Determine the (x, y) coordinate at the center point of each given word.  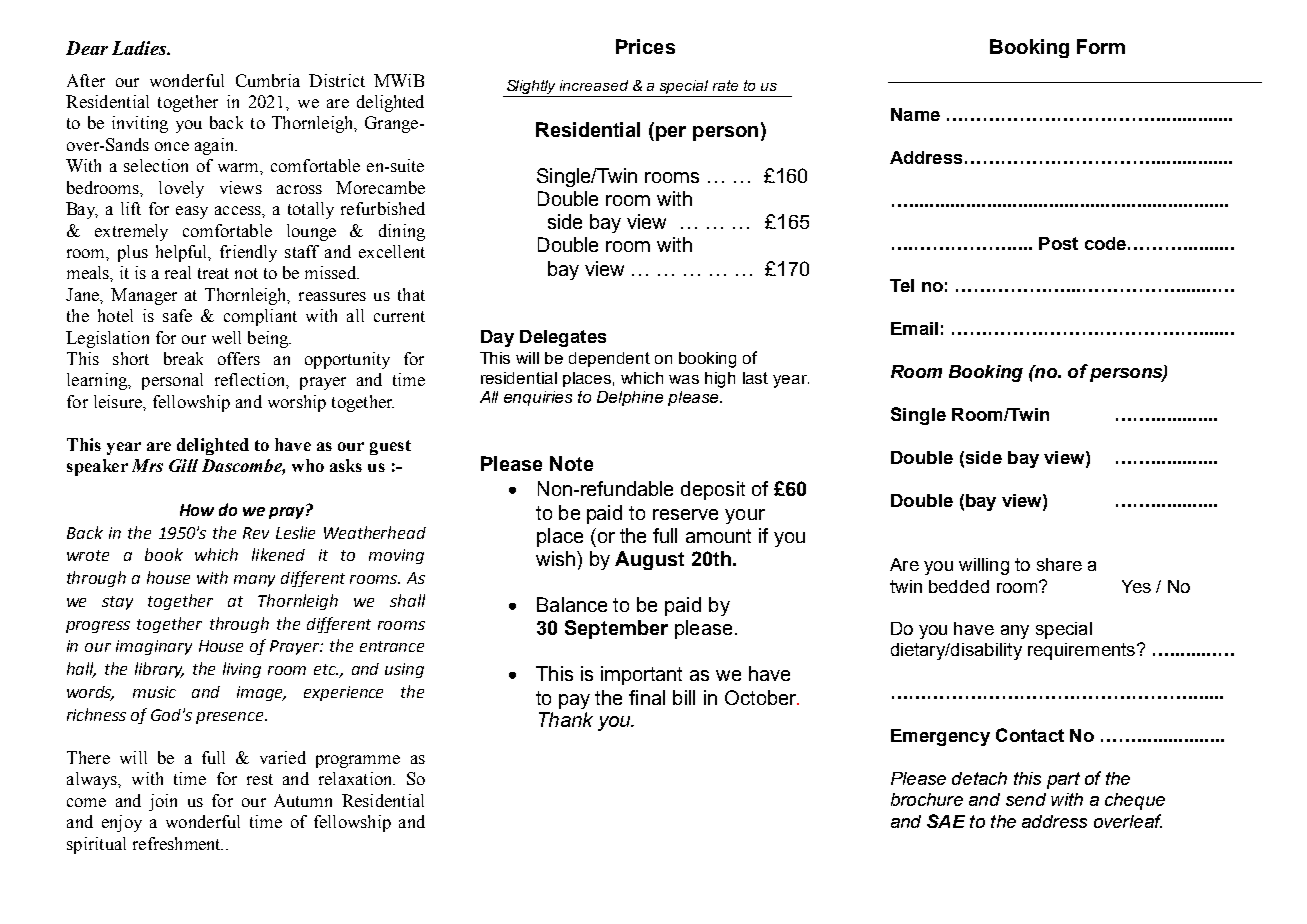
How (197, 510)
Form (1101, 46)
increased (594, 85)
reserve (685, 514)
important (641, 675)
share (1059, 564)
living (242, 670)
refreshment (178, 843)
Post (1058, 243)
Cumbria (268, 80)
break (183, 358)
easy (192, 212)
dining (402, 232)
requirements (1081, 651)
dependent (609, 359)
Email (914, 328)
